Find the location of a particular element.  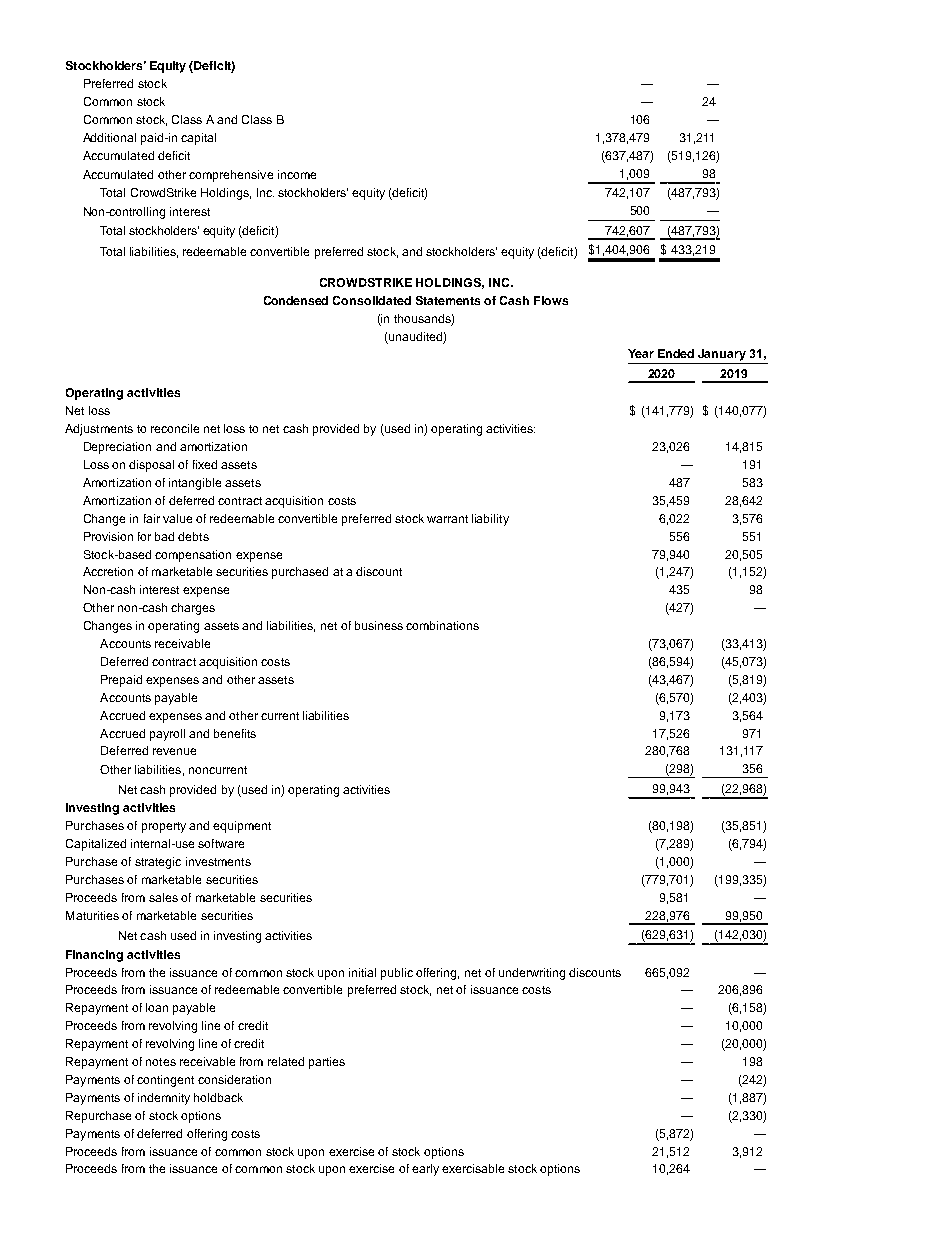

Flows is located at coordinates (551, 300).
